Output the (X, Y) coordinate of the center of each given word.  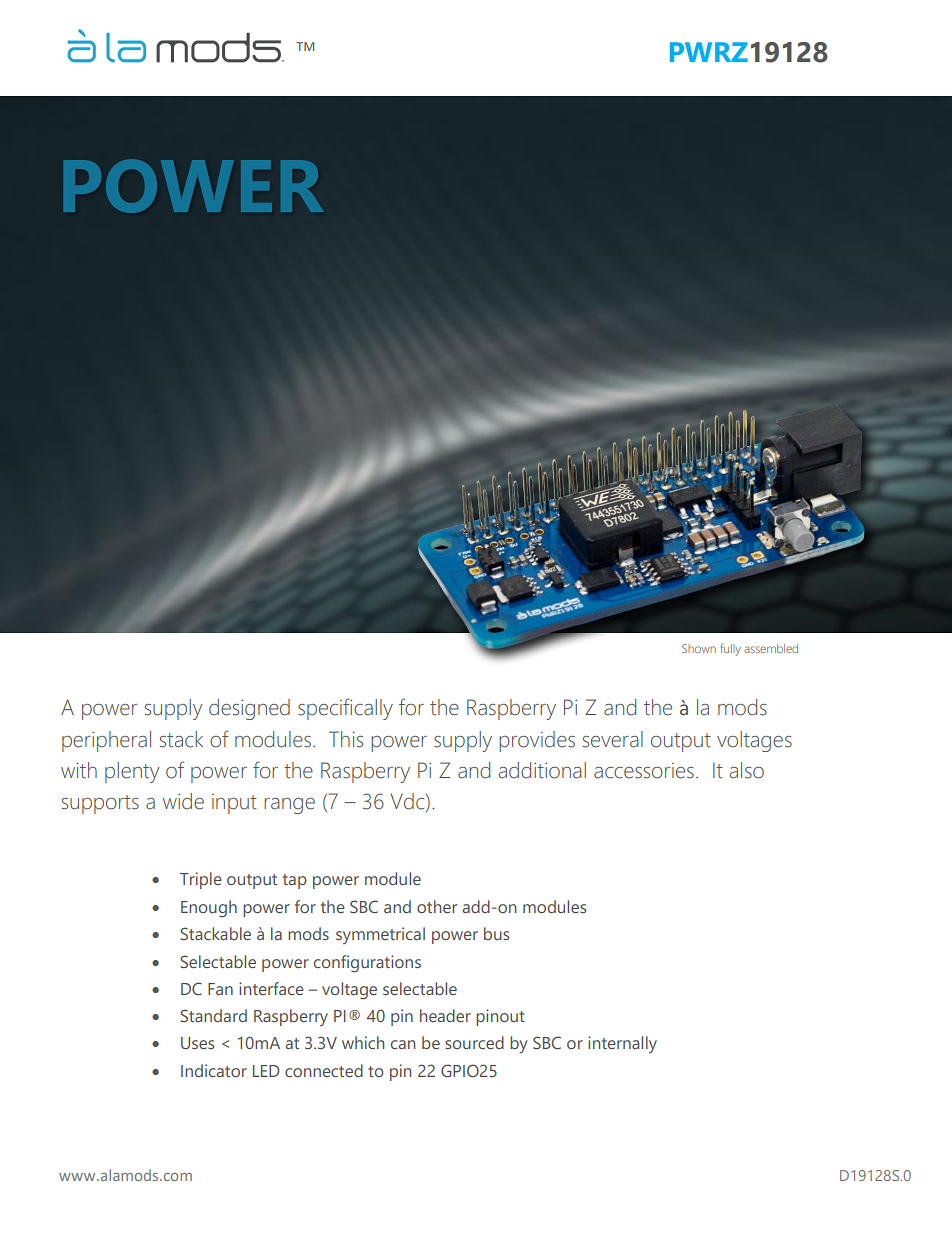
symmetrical (380, 935)
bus (496, 933)
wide (183, 801)
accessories (644, 771)
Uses (197, 1043)
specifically (345, 709)
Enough (209, 909)
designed (249, 709)
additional (542, 770)
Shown (699, 648)
